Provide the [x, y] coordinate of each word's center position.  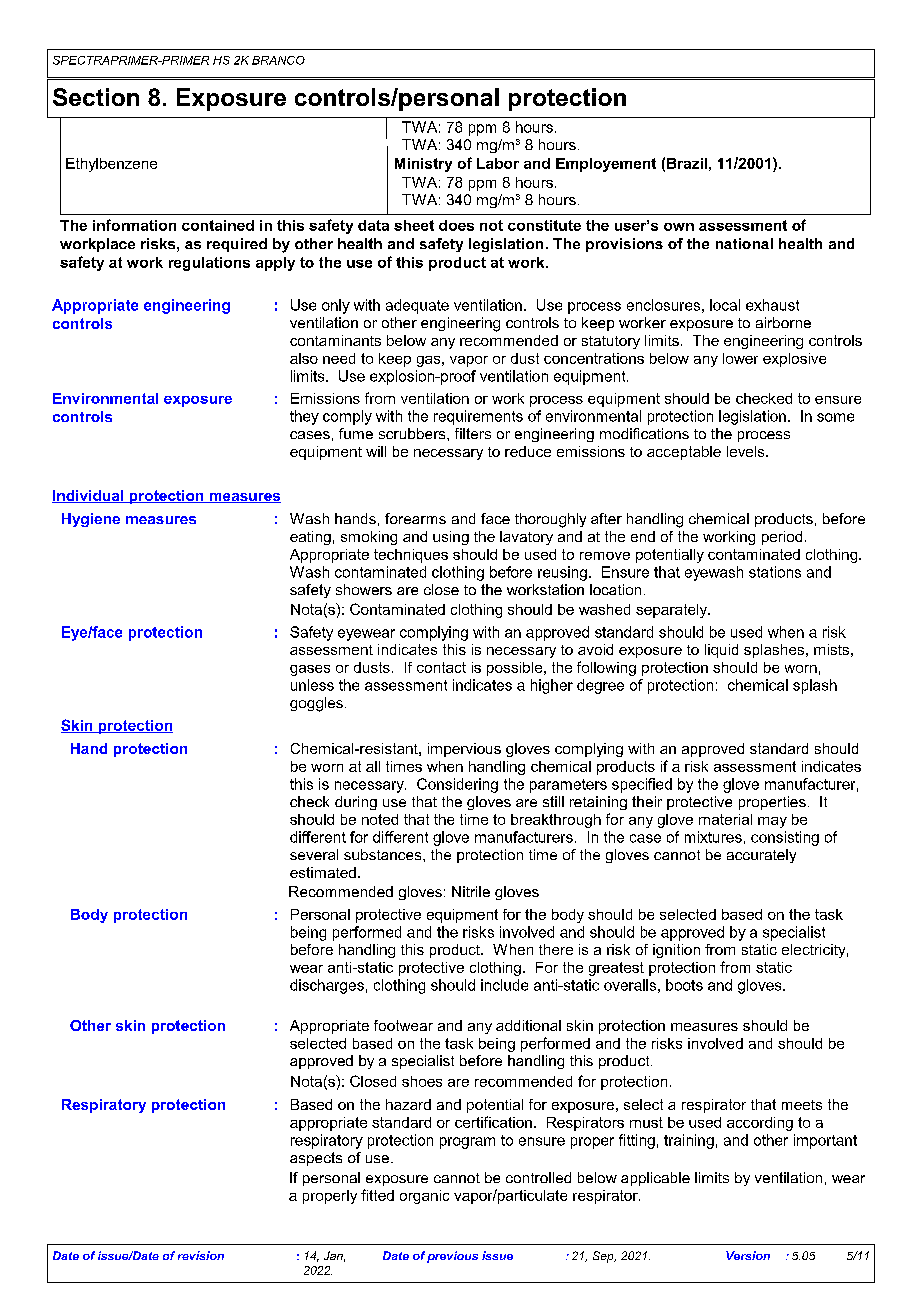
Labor [498, 163]
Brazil [687, 163]
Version [748, 1255]
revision [201, 1255]
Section [96, 97]
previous [452, 1257]
